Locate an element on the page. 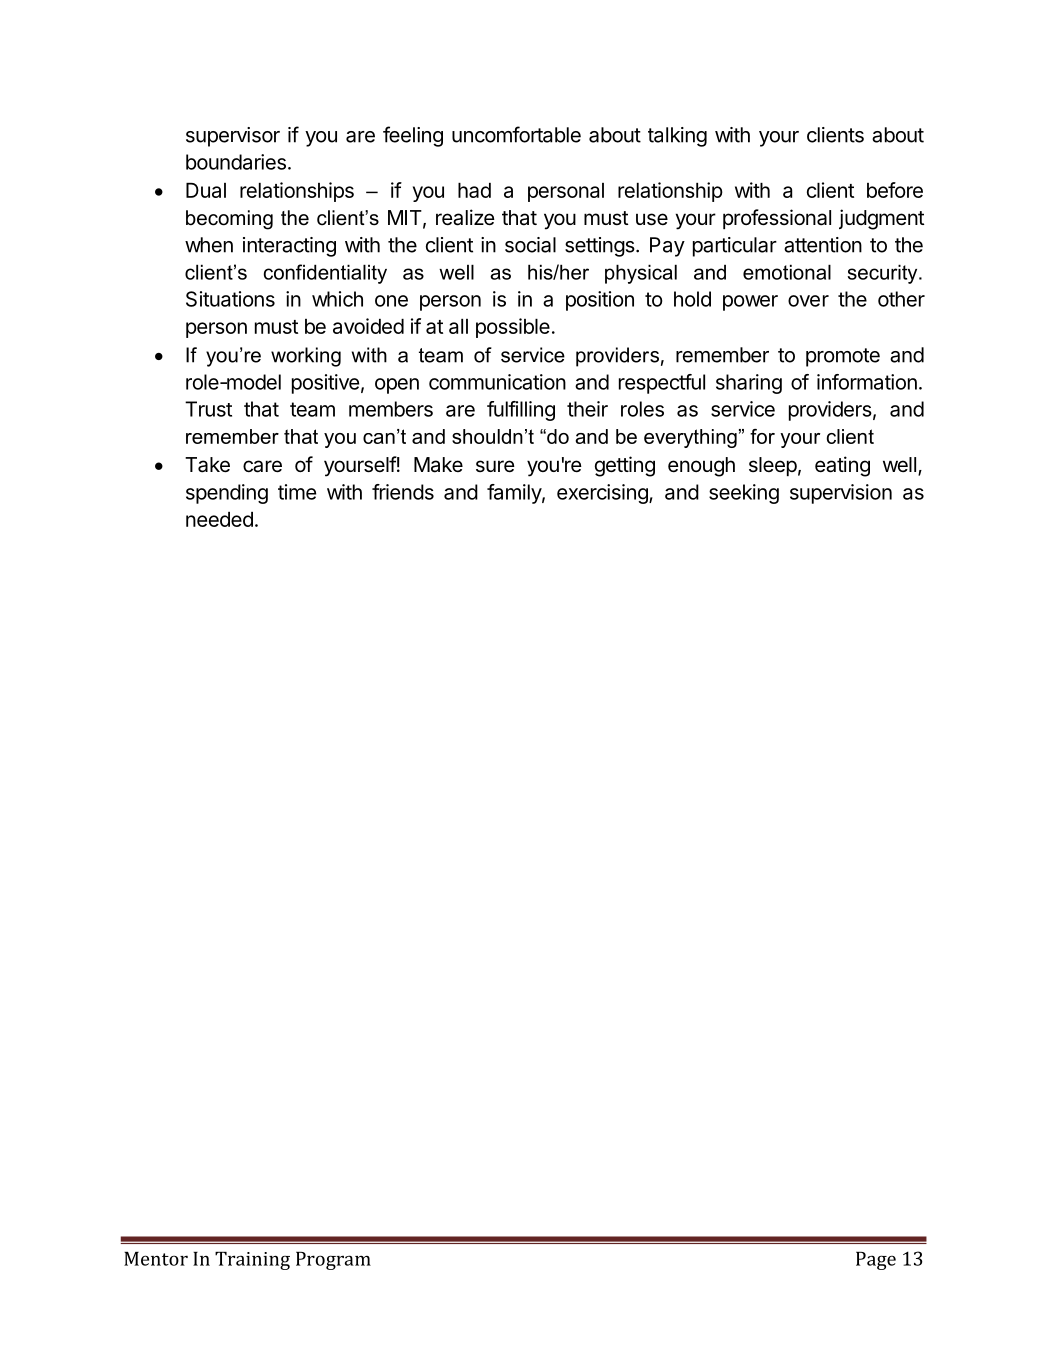 Image resolution: width=1047 pixels, height=1355 pixels. boundaries is located at coordinates (236, 162).
